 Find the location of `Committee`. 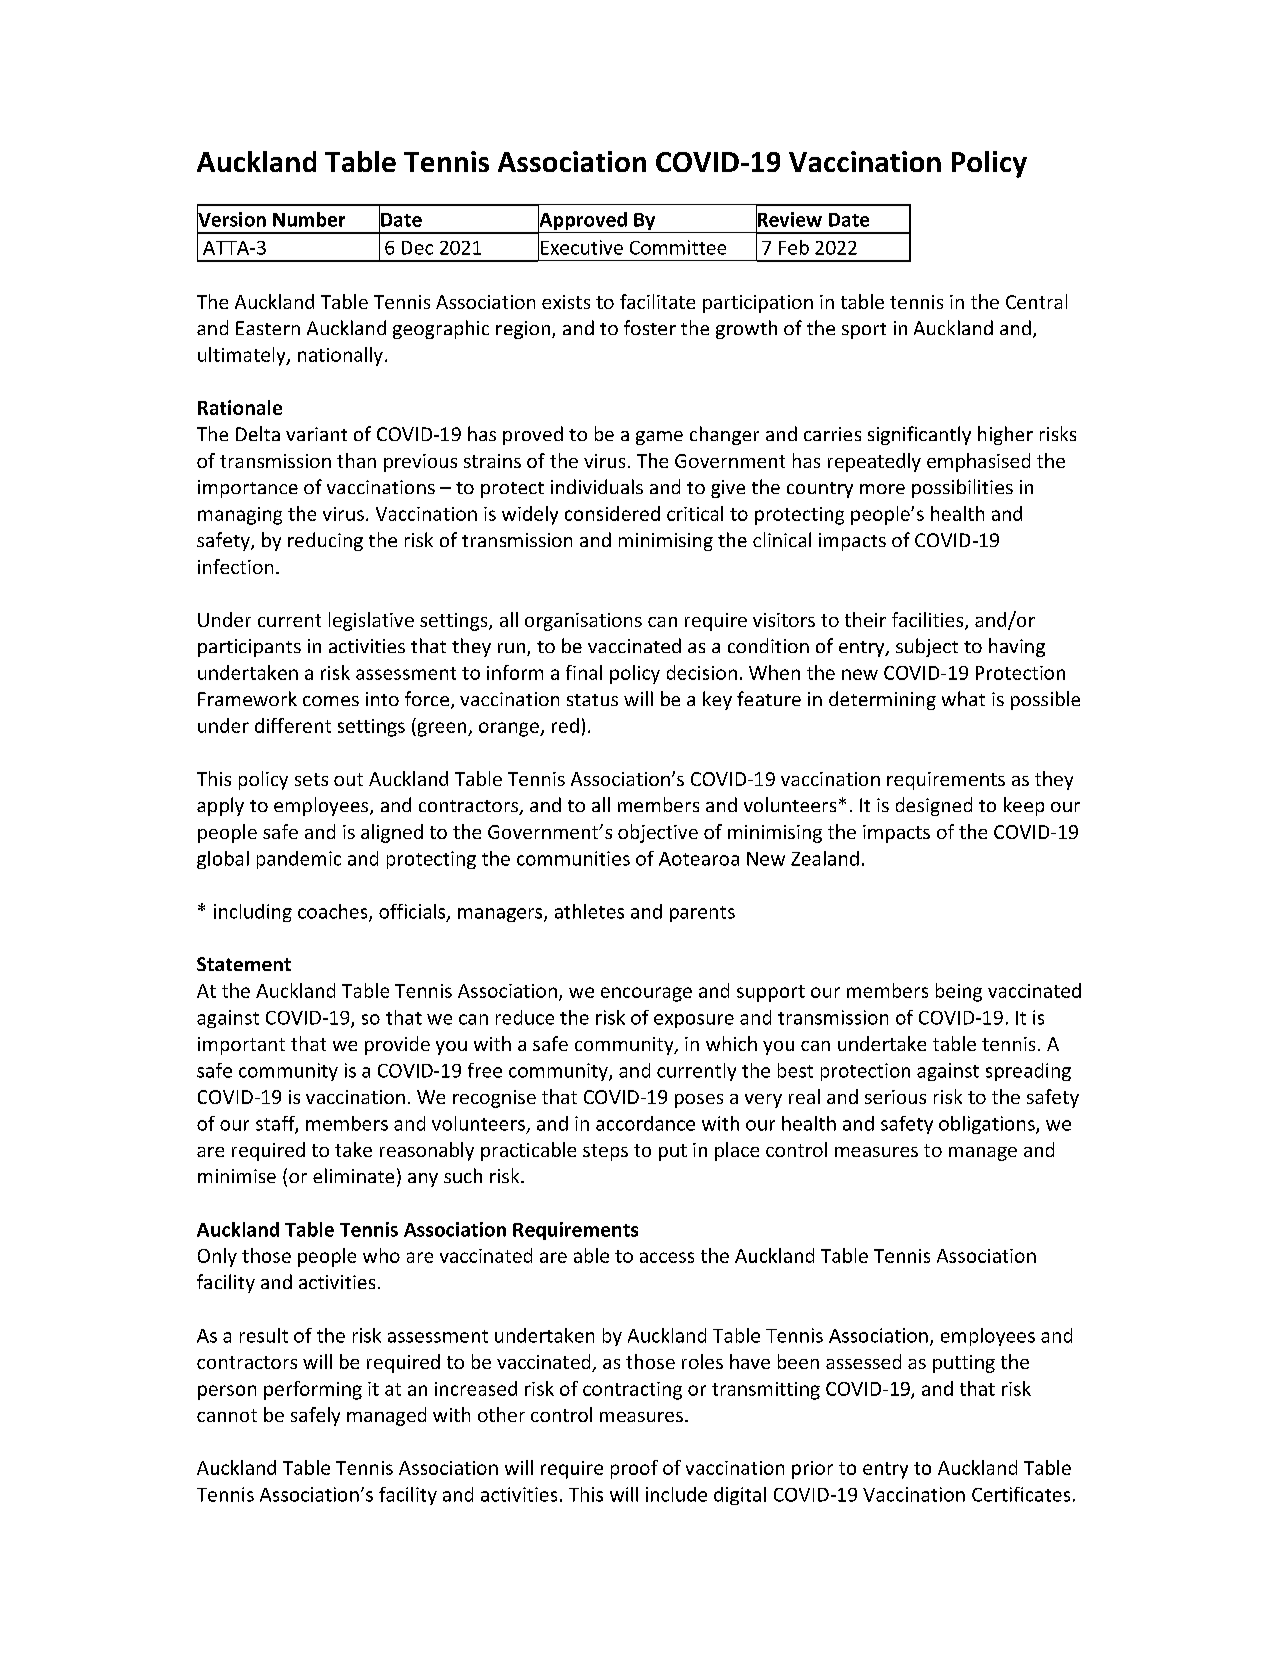

Committee is located at coordinates (678, 247).
